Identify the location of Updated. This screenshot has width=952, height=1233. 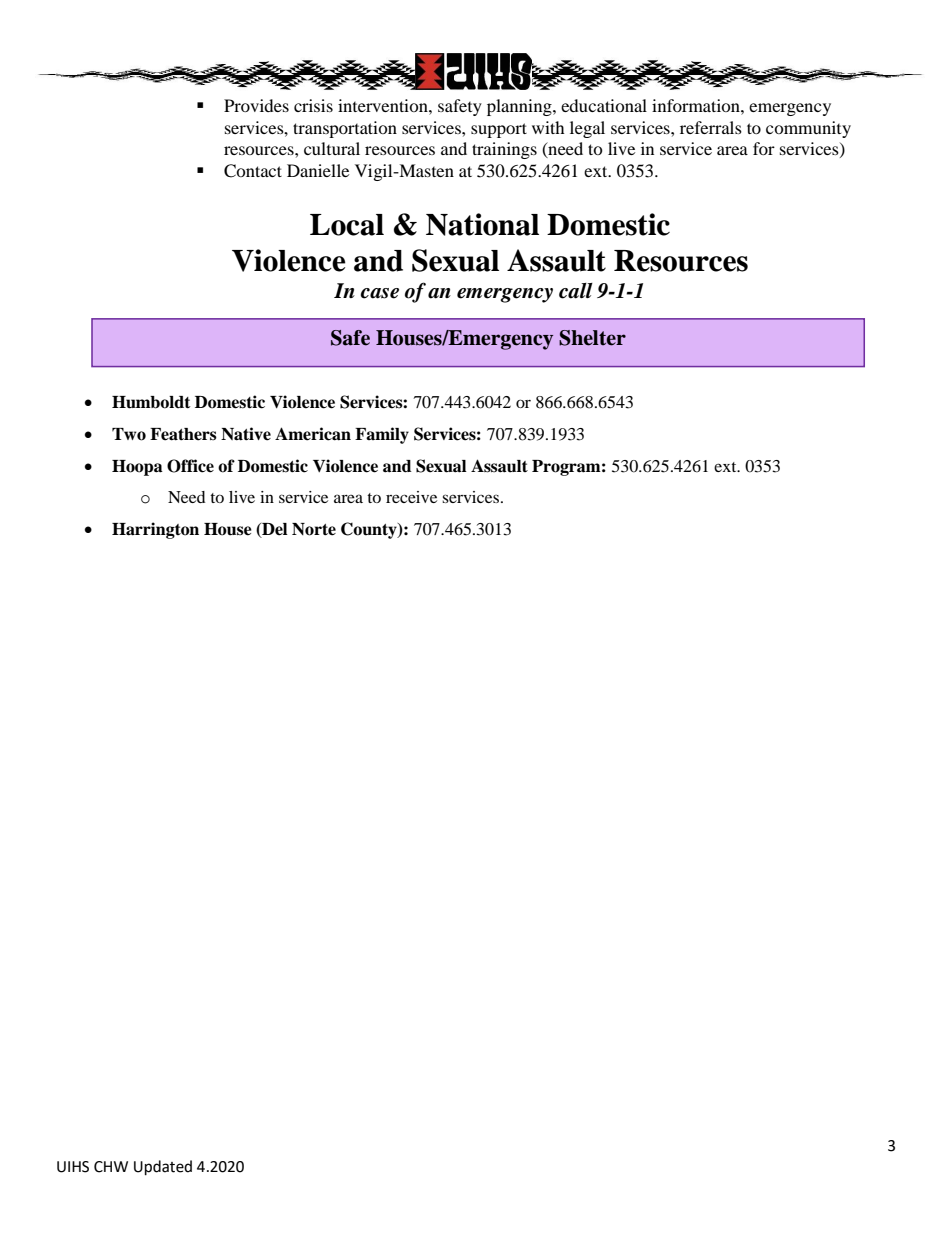
(163, 1168).
